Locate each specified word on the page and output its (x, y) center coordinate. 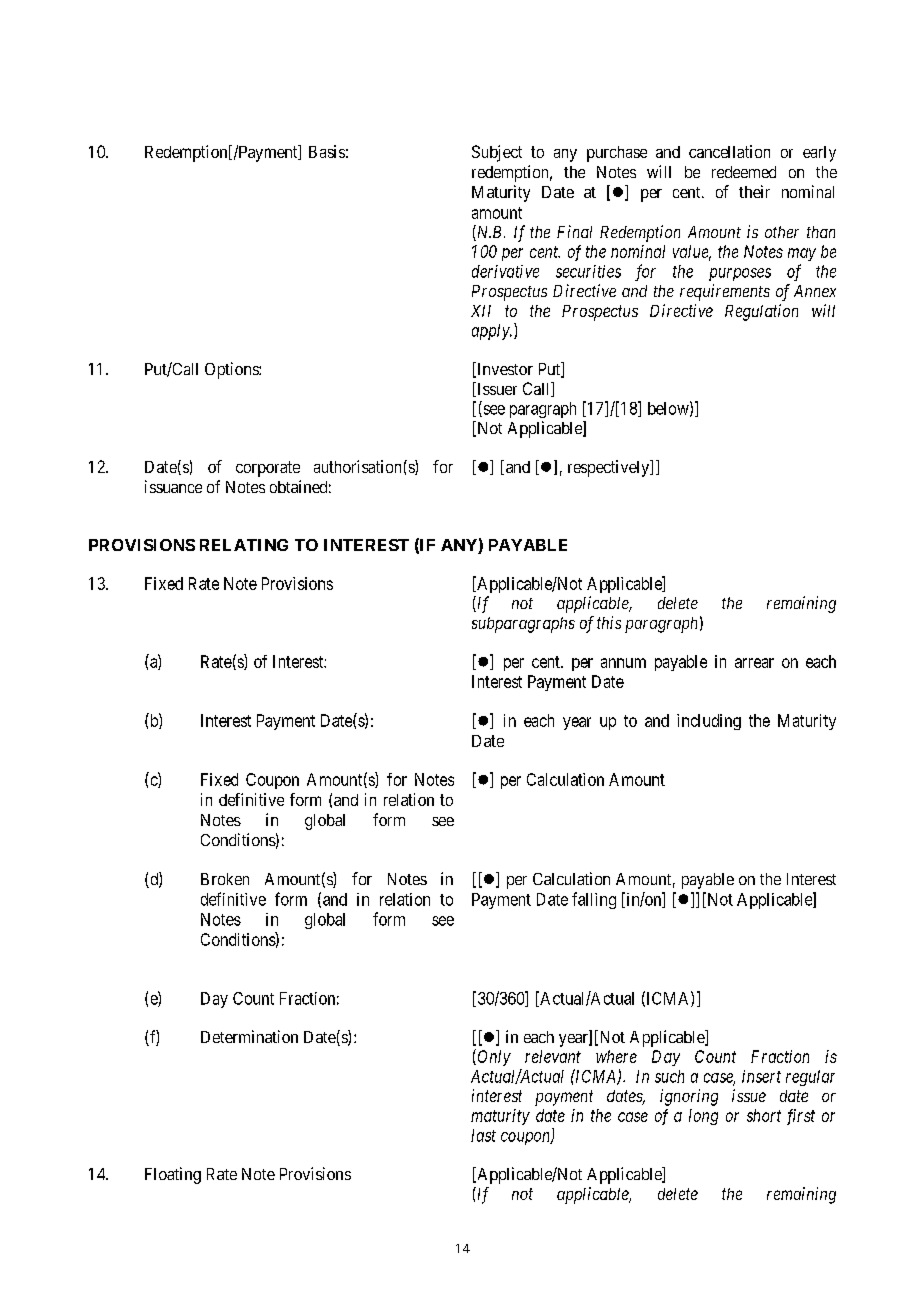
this (609, 622)
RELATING (244, 545)
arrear (754, 663)
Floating (173, 1175)
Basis (327, 151)
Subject (497, 153)
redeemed (744, 172)
